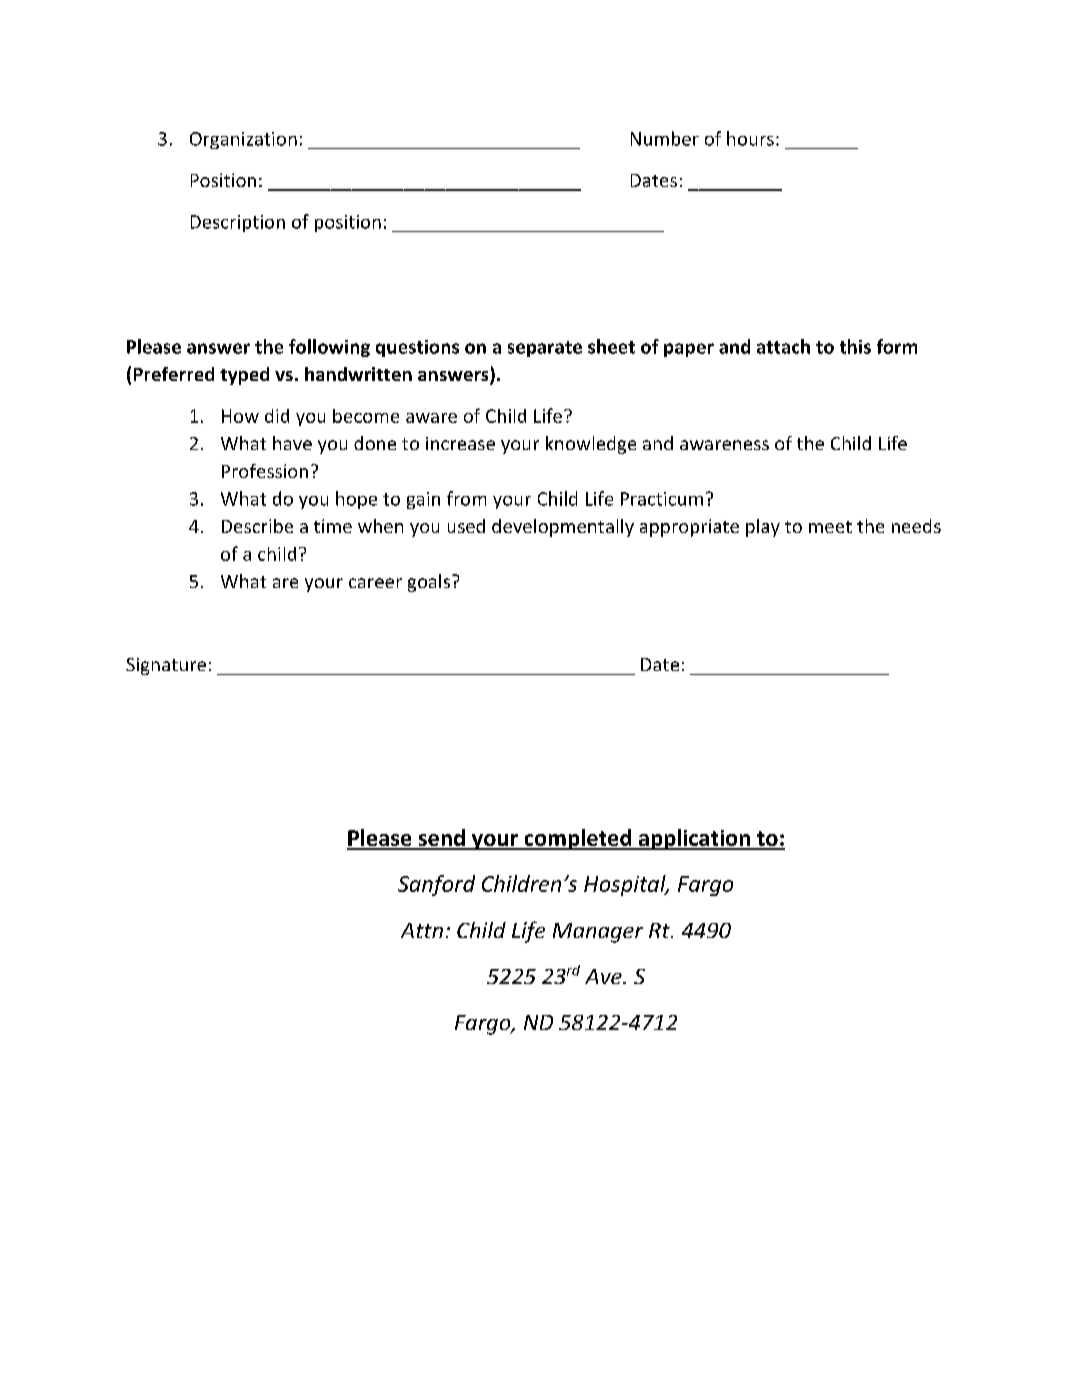 The image size is (1069, 1383). I want to click on Describe, so click(257, 526).
